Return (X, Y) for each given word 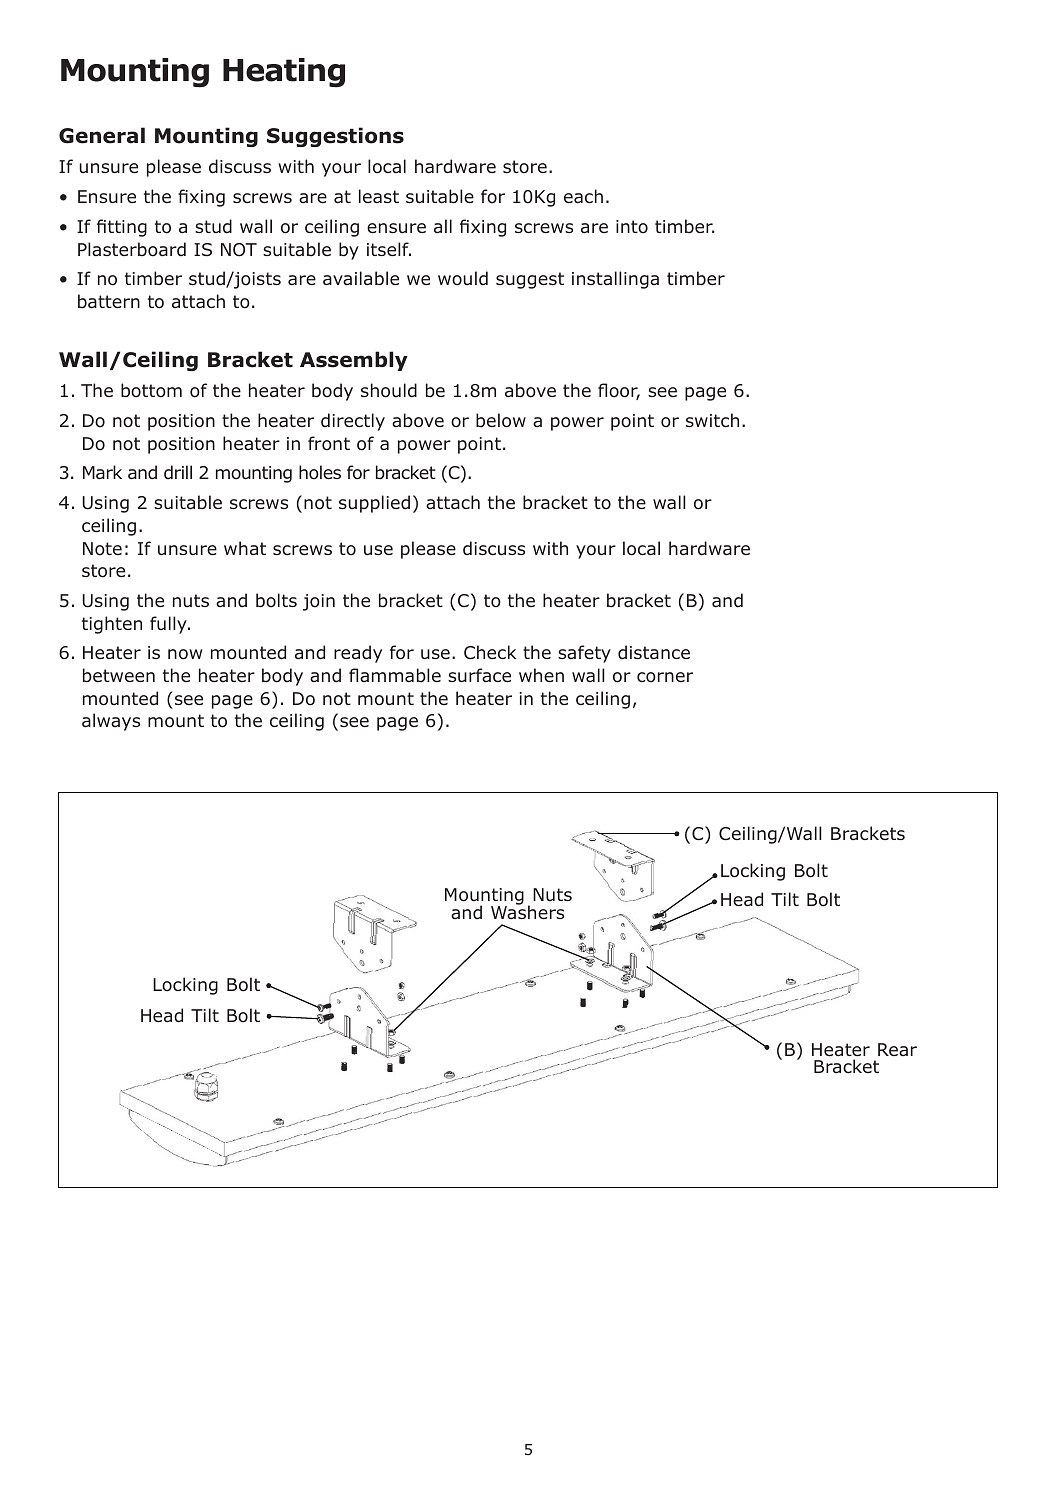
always (111, 722)
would (463, 278)
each (583, 196)
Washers (527, 911)
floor (619, 391)
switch (712, 420)
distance (654, 652)
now (185, 654)
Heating (284, 73)
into (632, 227)
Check (490, 652)
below (501, 420)
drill (178, 472)
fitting (122, 228)
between (119, 675)
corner (665, 677)
